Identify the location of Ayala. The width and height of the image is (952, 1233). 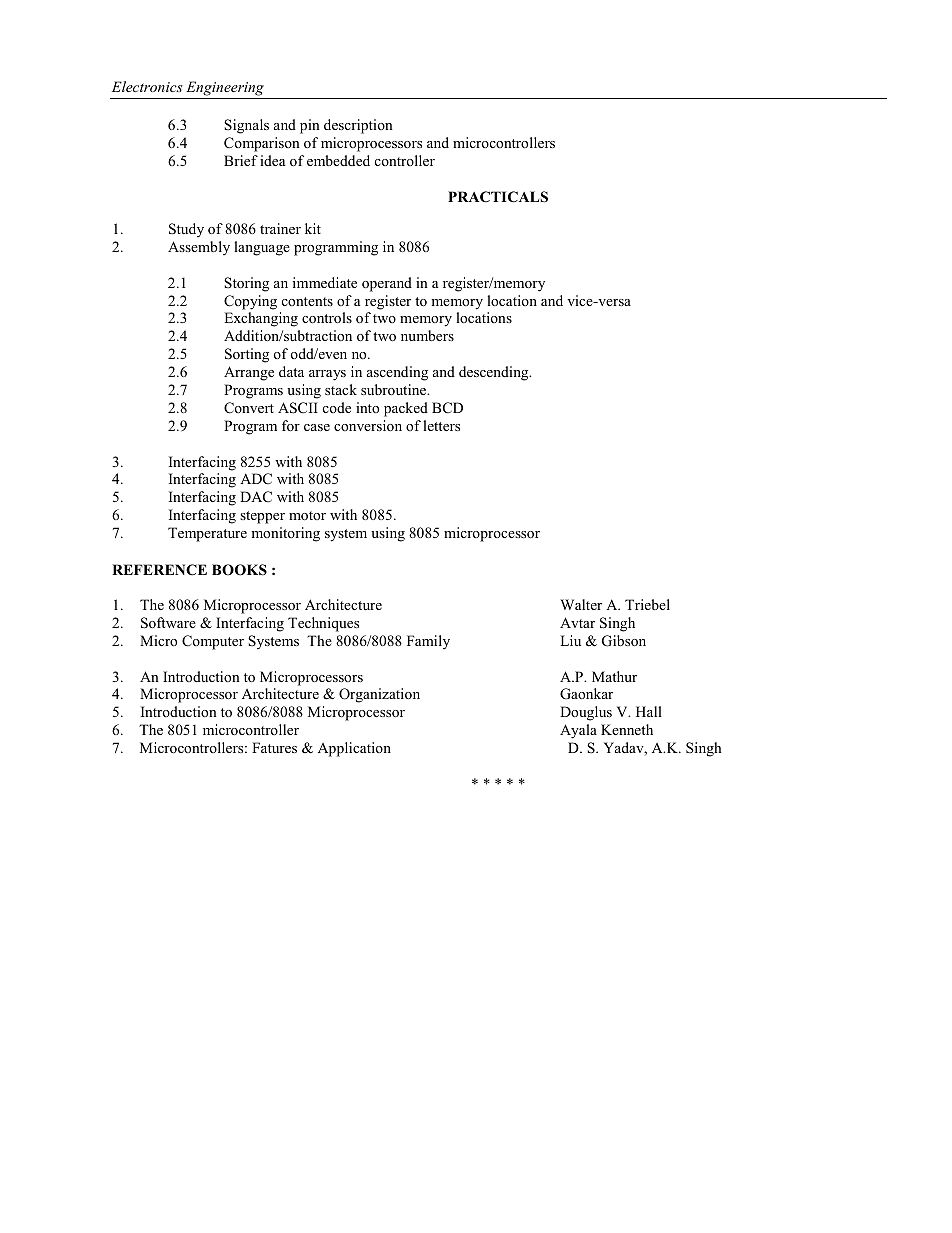
(578, 731).
